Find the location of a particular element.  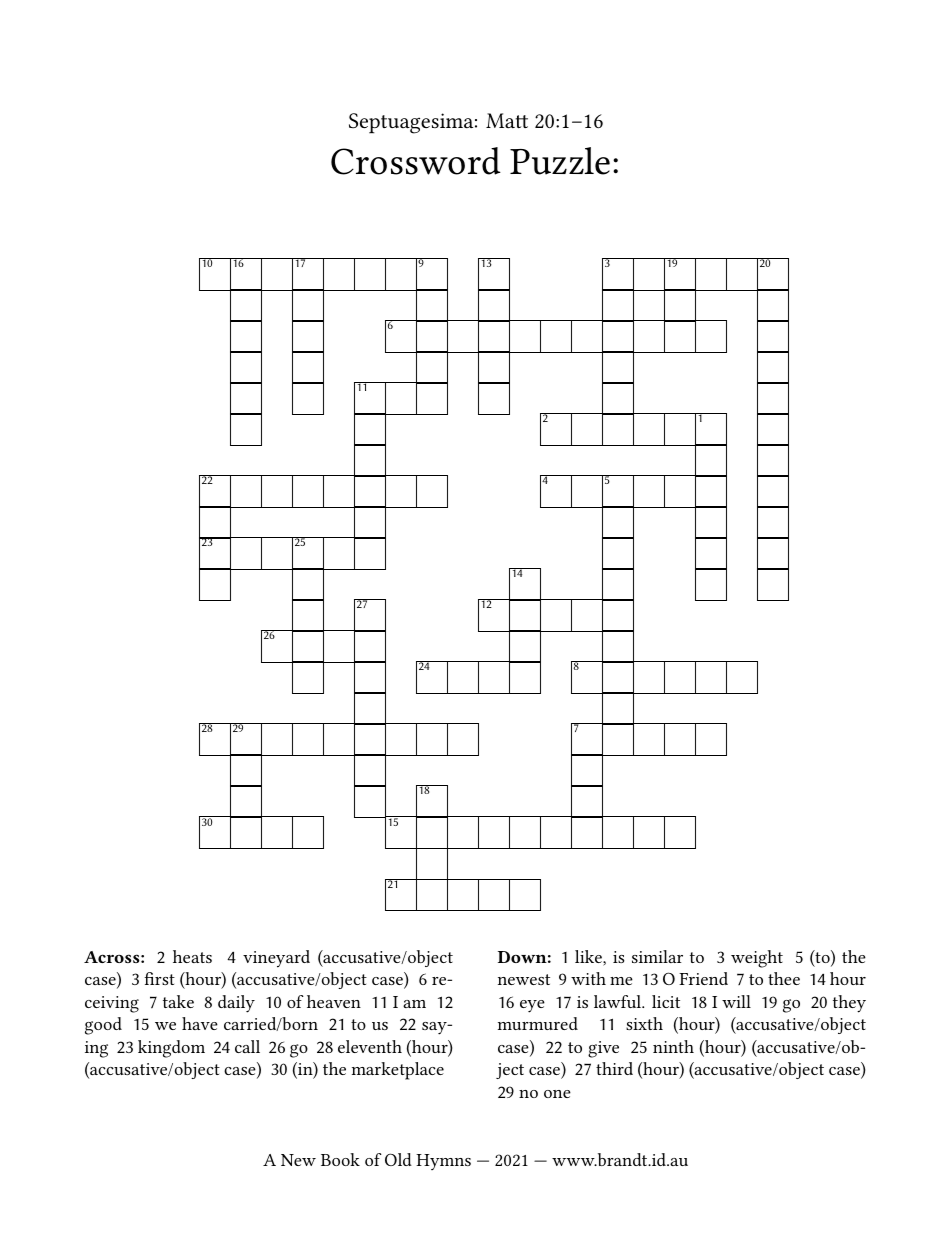

Matt is located at coordinates (507, 120).
